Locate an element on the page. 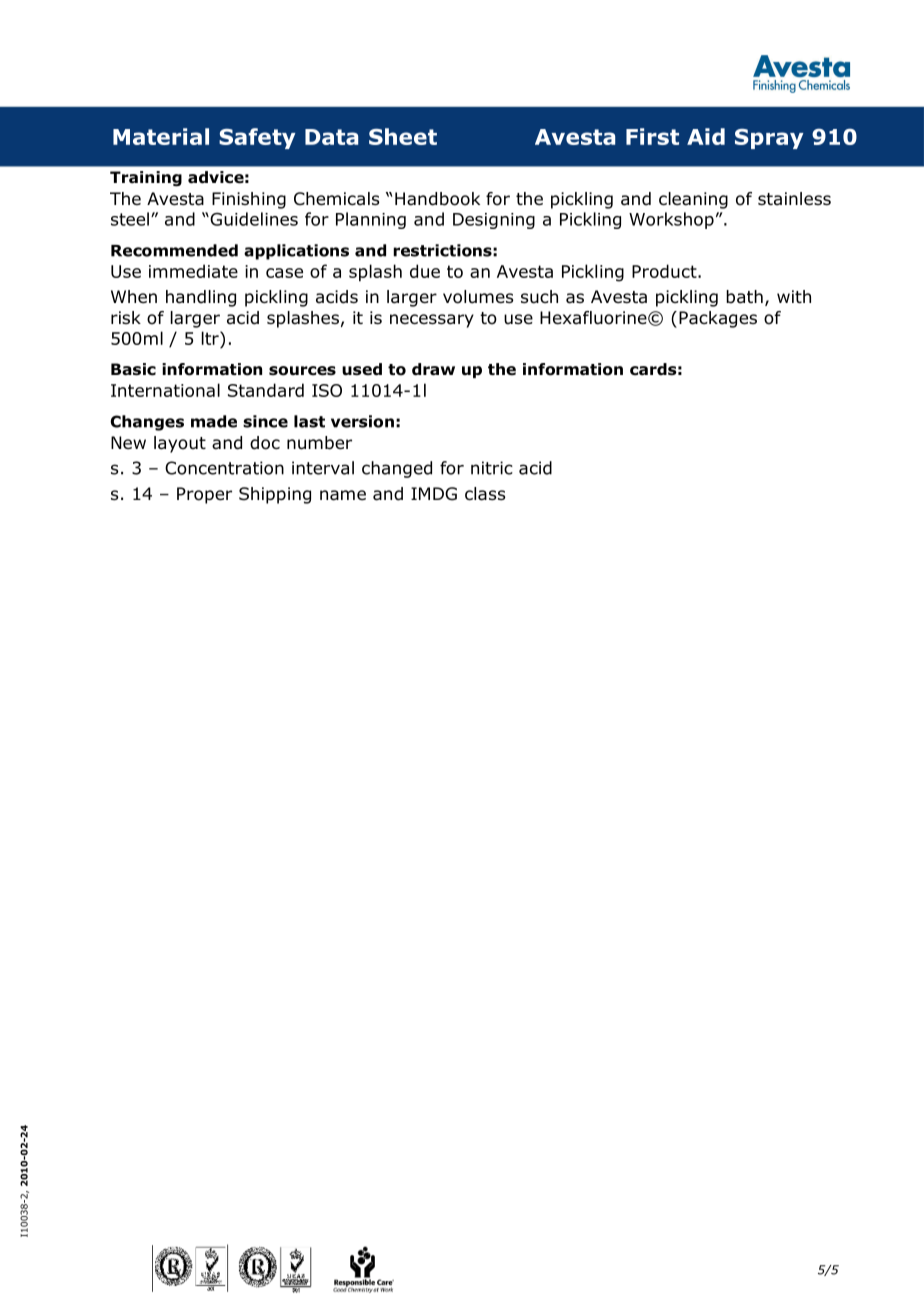 The width and height of the document is (924, 1308). class is located at coordinates (485, 494).
